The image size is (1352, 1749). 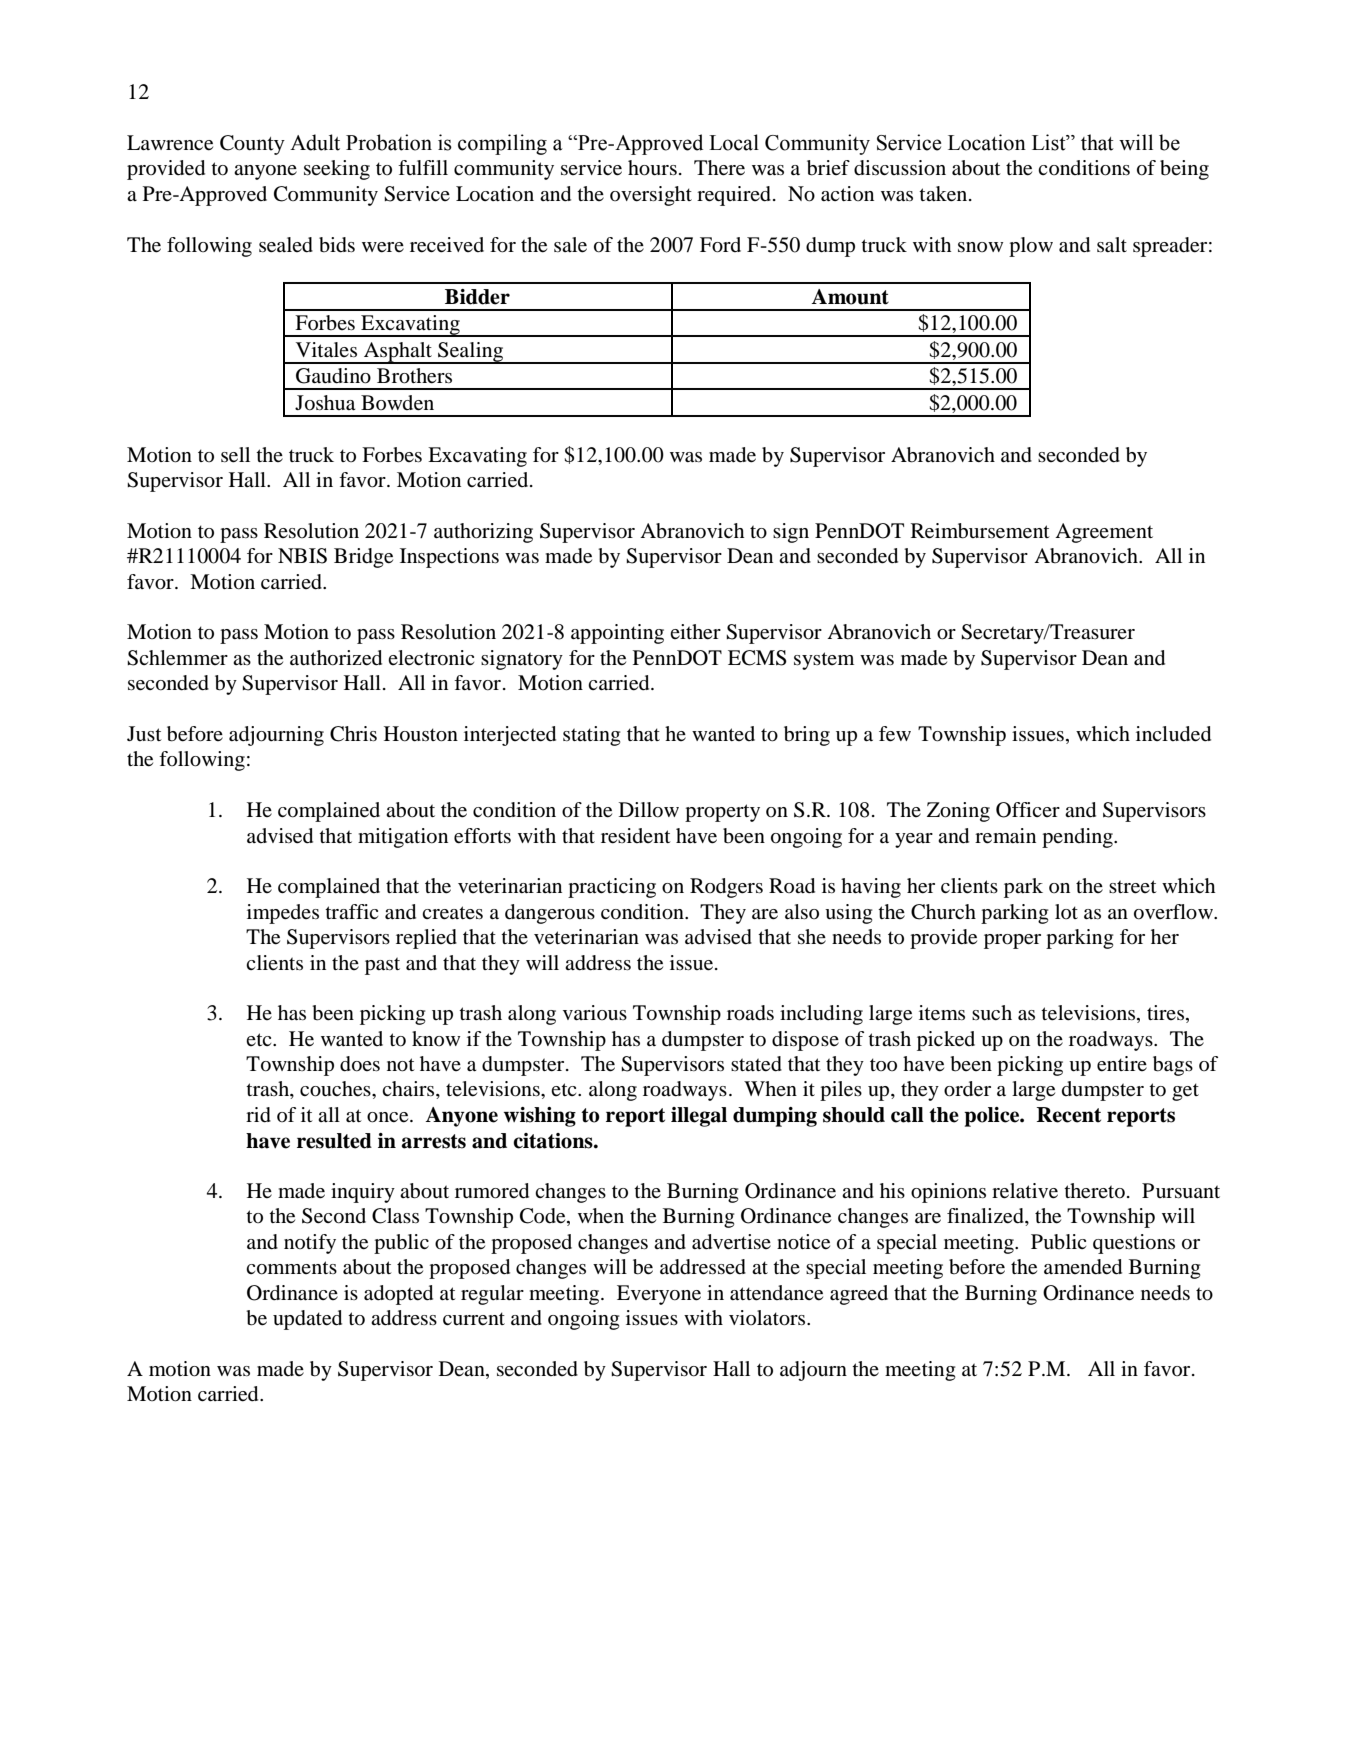 What do you see at coordinates (612, 888) in the screenshot?
I see `practicing` at bounding box center [612, 888].
